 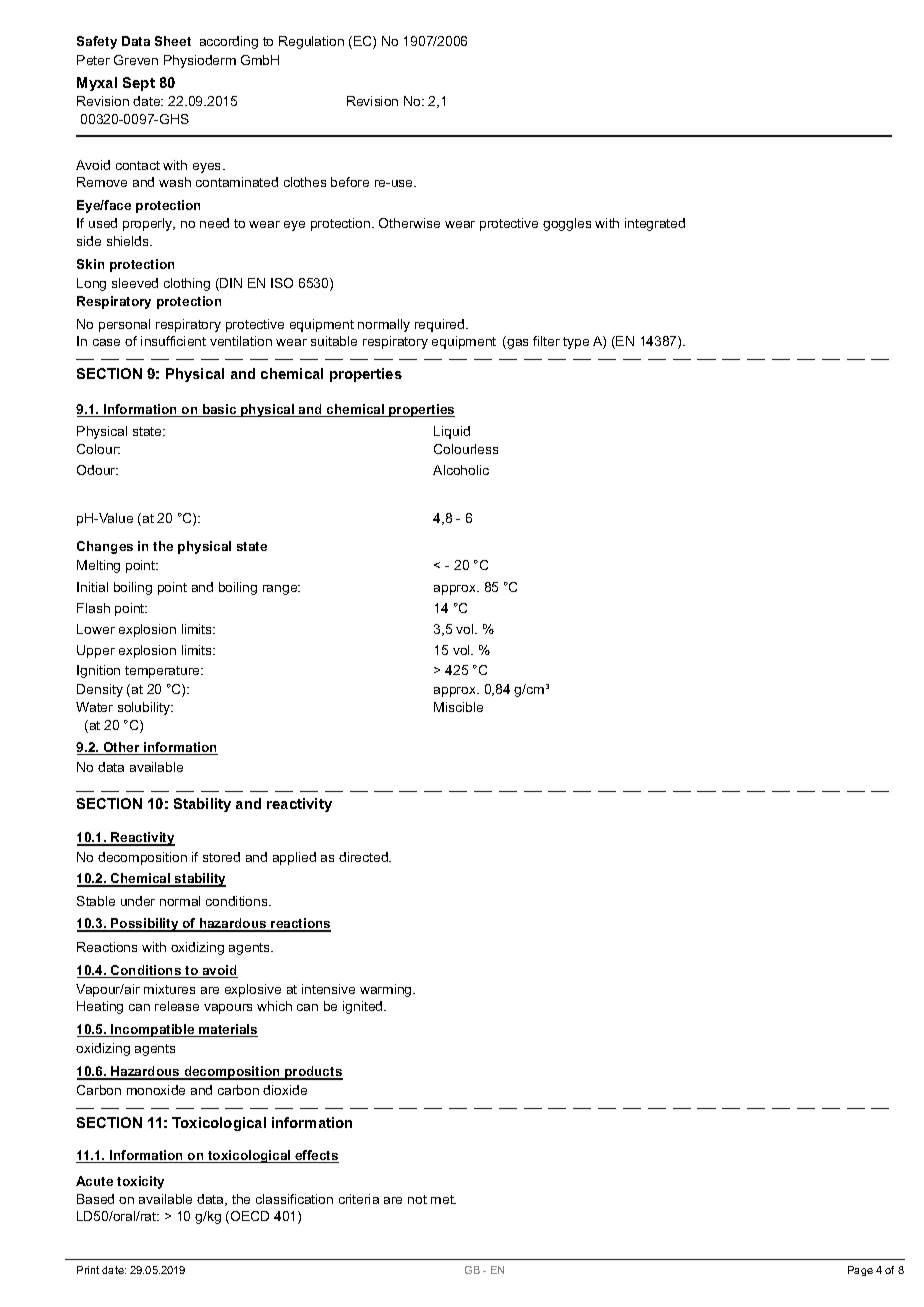 What do you see at coordinates (163, 672) in the screenshot?
I see `temperature` at bounding box center [163, 672].
